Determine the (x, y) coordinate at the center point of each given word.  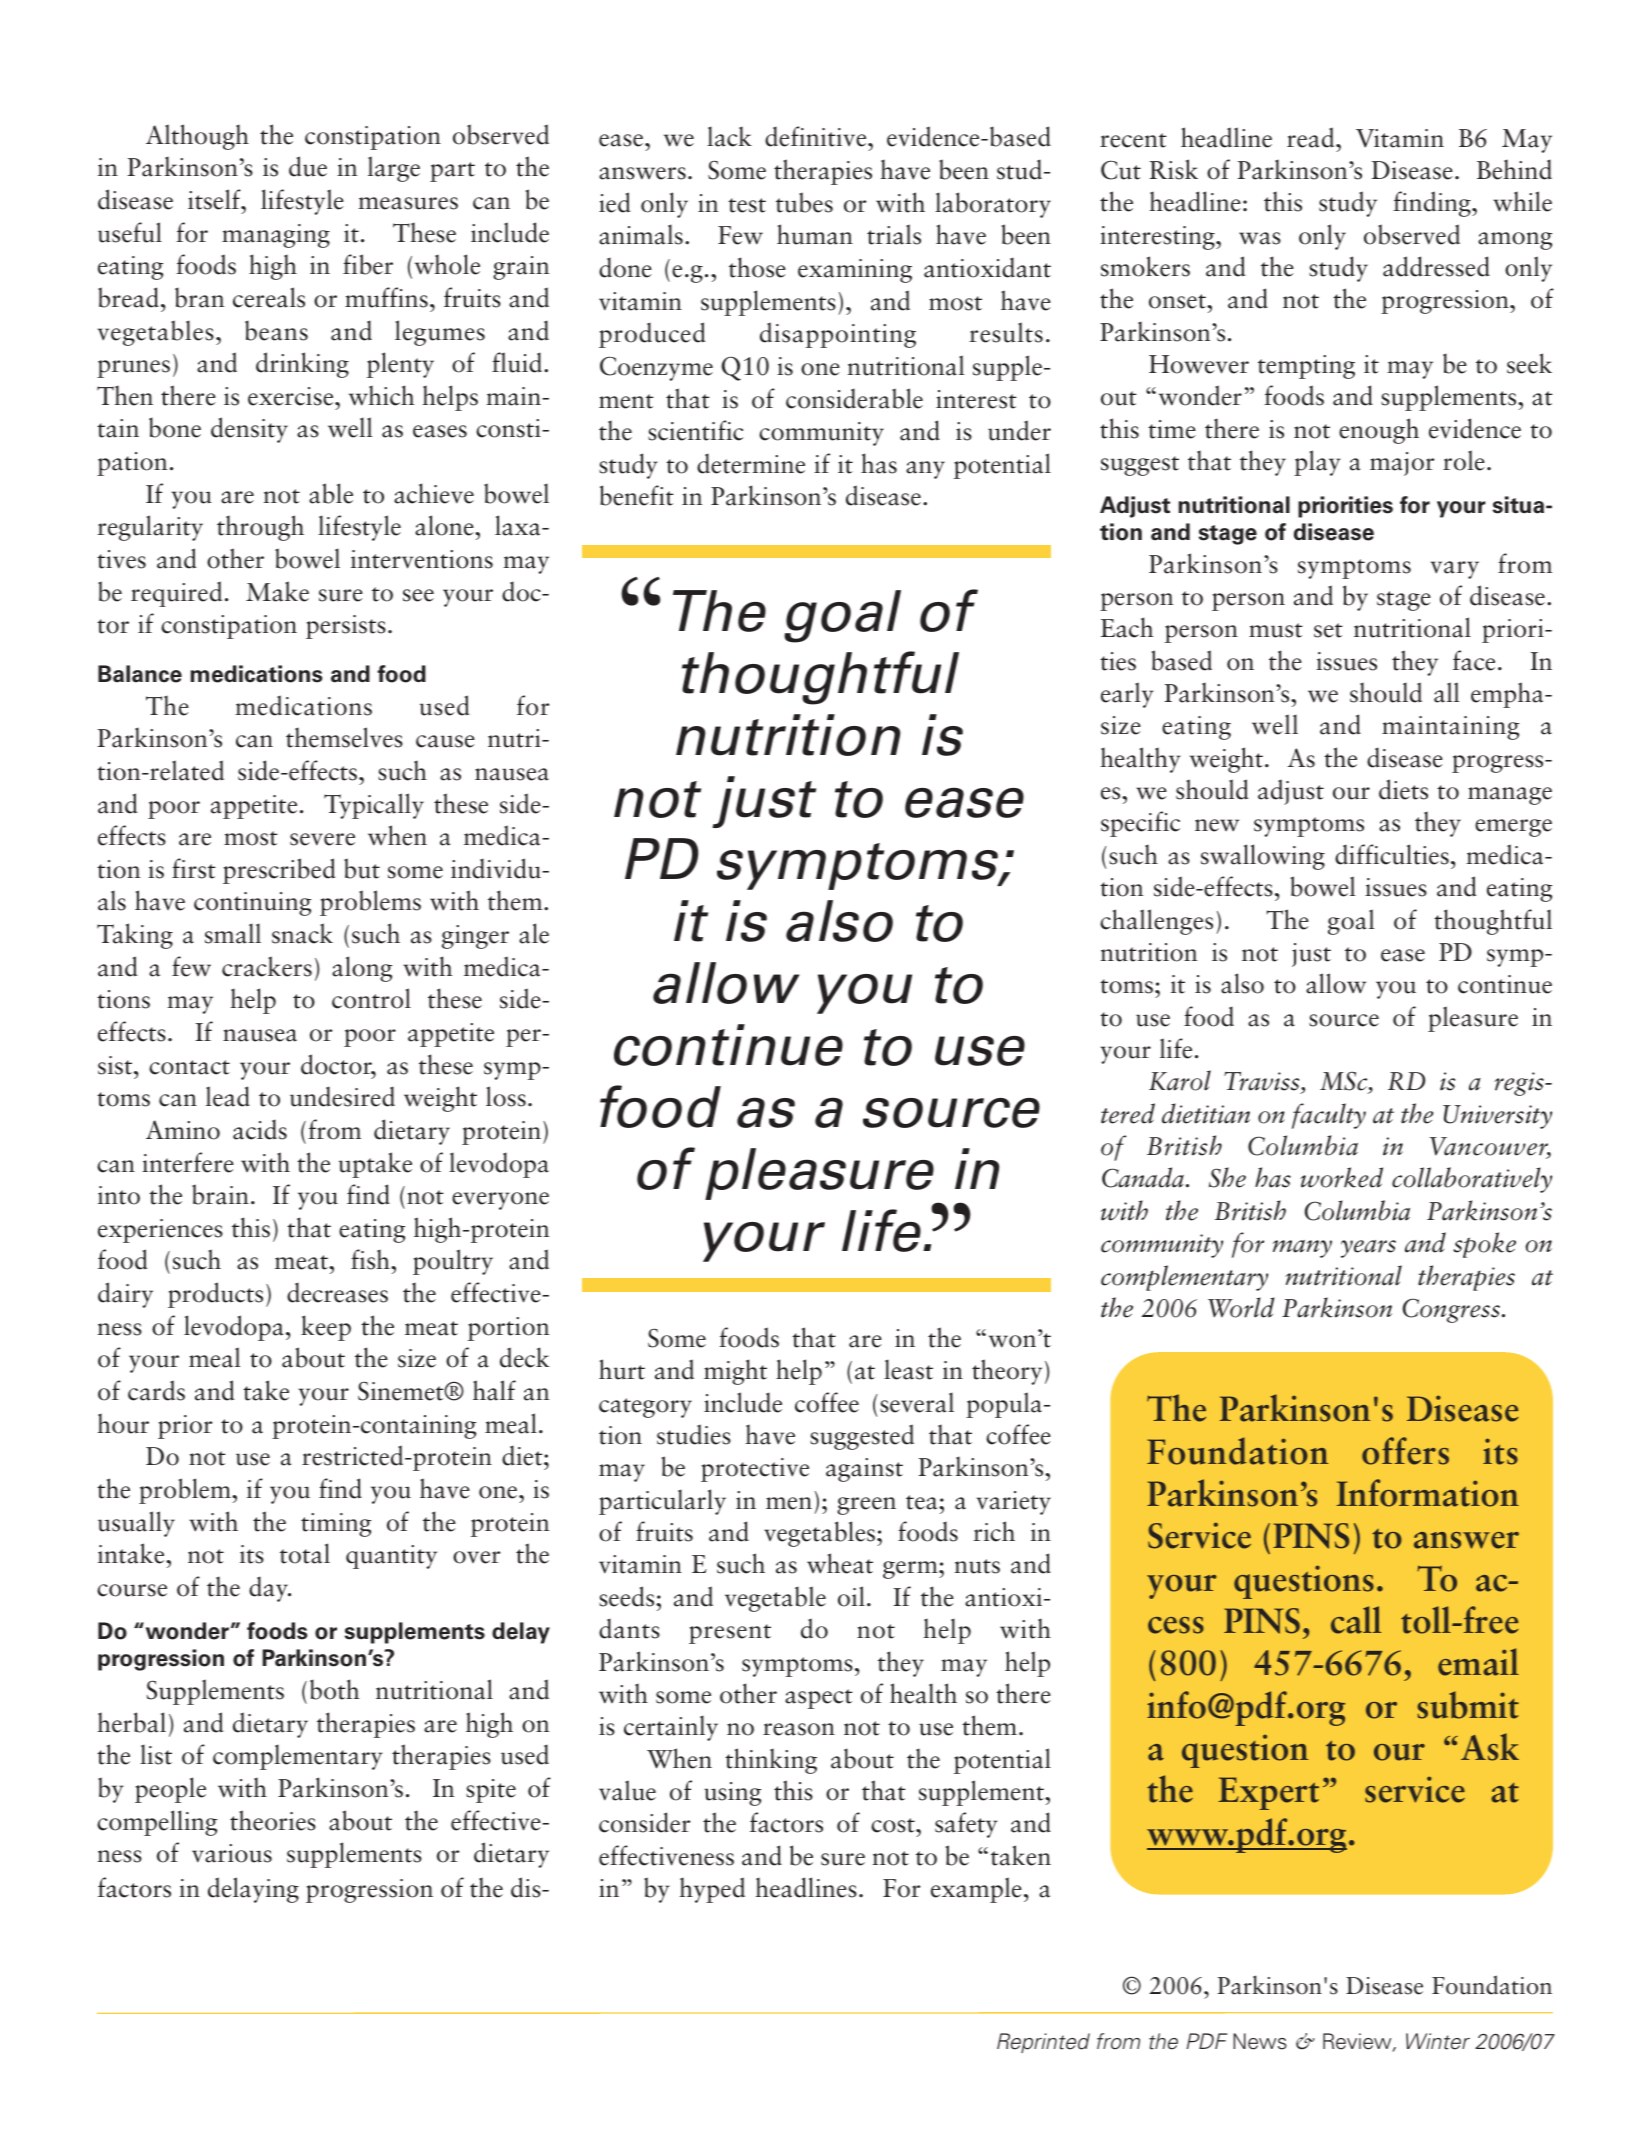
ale (534, 933)
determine (751, 463)
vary (1455, 570)
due (308, 166)
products (215, 1295)
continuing (252, 904)
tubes (804, 202)
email (1478, 1662)
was (1260, 238)
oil (851, 1596)
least (908, 1369)
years (1368, 1249)
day (269, 1589)
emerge (1513, 828)
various (232, 1853)
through (260, 528)
